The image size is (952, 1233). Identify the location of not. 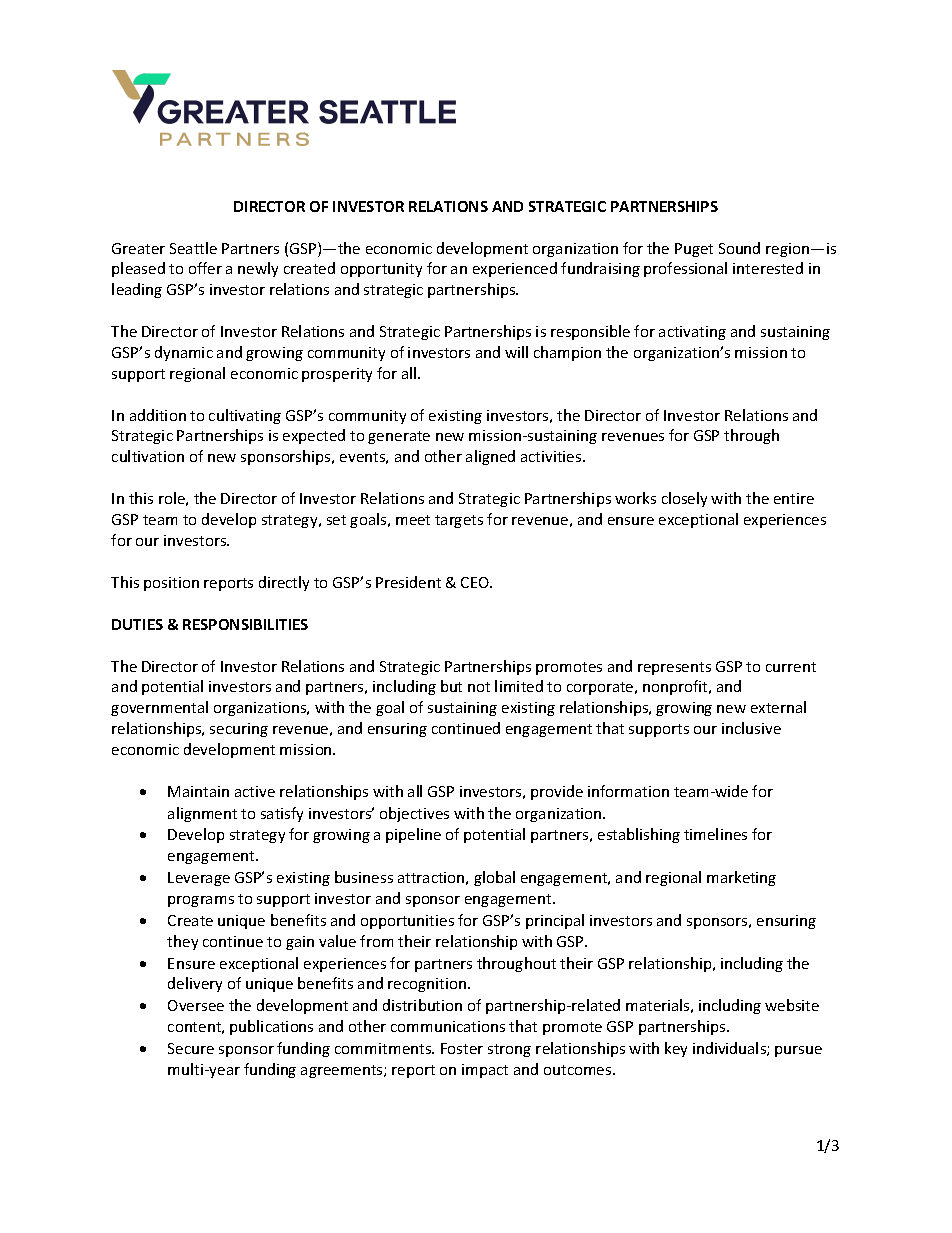
(479, 687).
